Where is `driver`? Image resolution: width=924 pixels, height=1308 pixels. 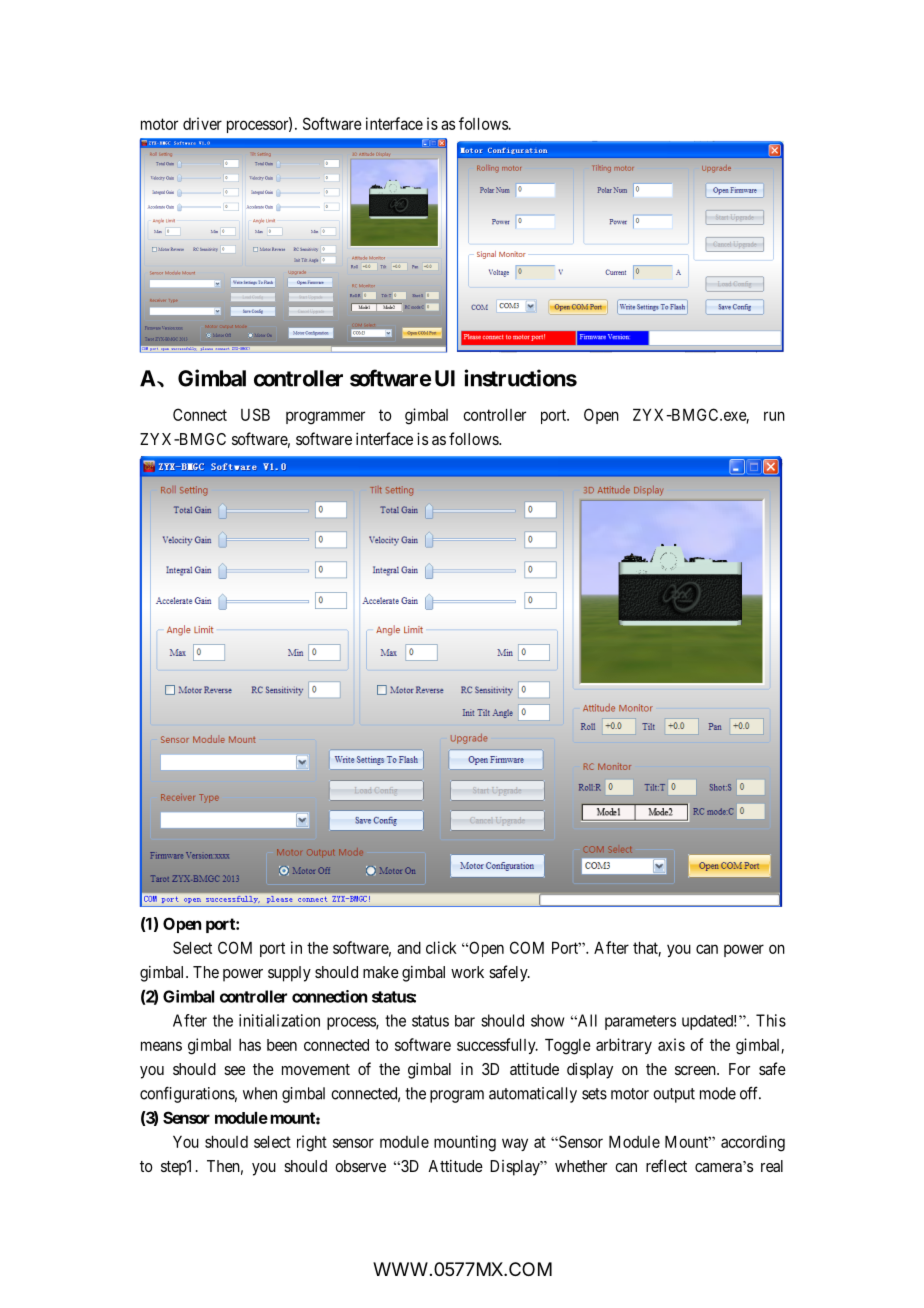 driver is located at coordinates (202, 123).
